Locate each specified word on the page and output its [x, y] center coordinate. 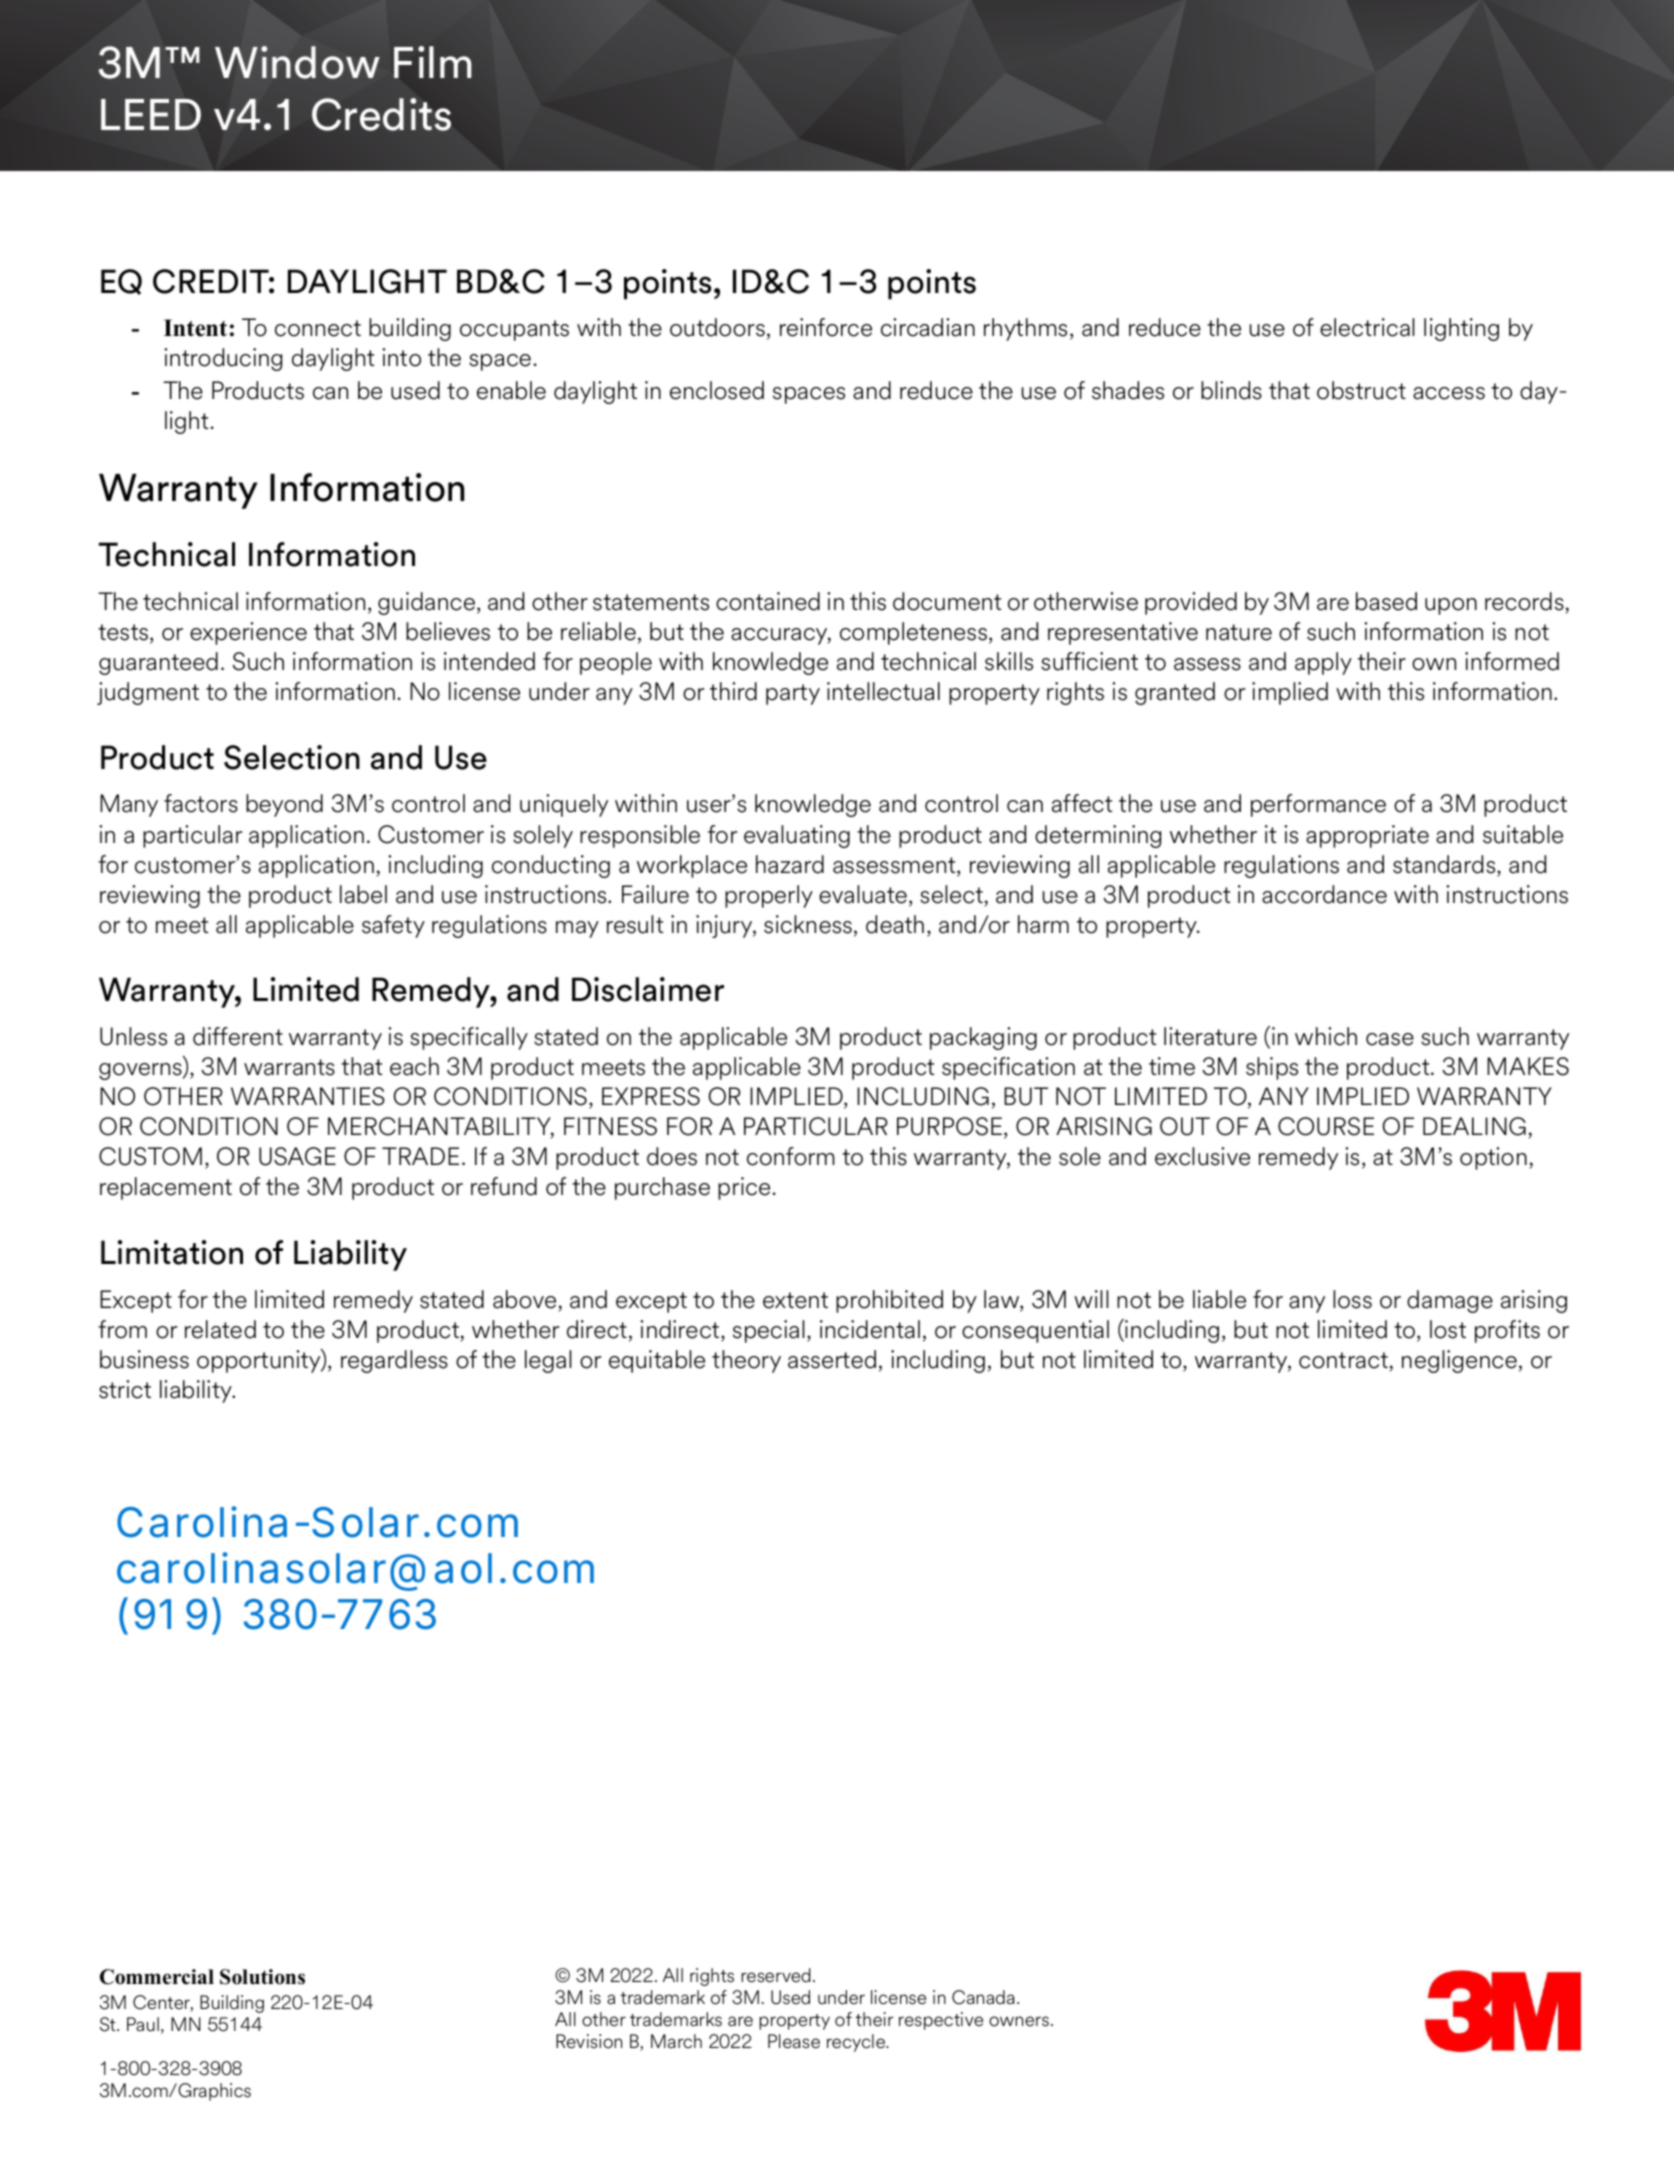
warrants [289, 1067]
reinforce [826, 327]
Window [297, 62]
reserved [776, 1975]
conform [791, 1156]
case [1390, 1039]
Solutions [262, 1977]
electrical [1367, 327]
